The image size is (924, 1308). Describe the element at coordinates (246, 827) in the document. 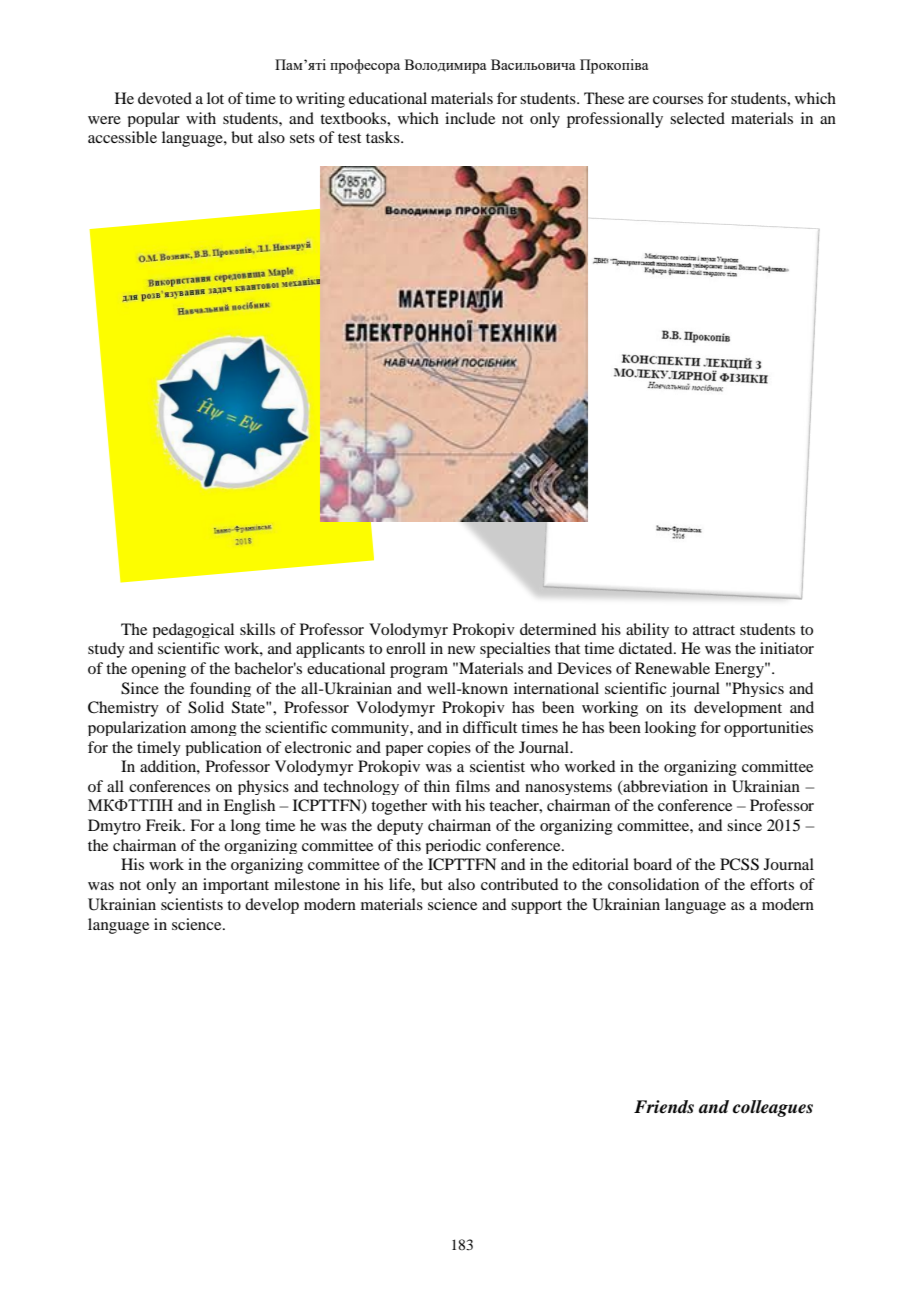

I see `long` at that location.
